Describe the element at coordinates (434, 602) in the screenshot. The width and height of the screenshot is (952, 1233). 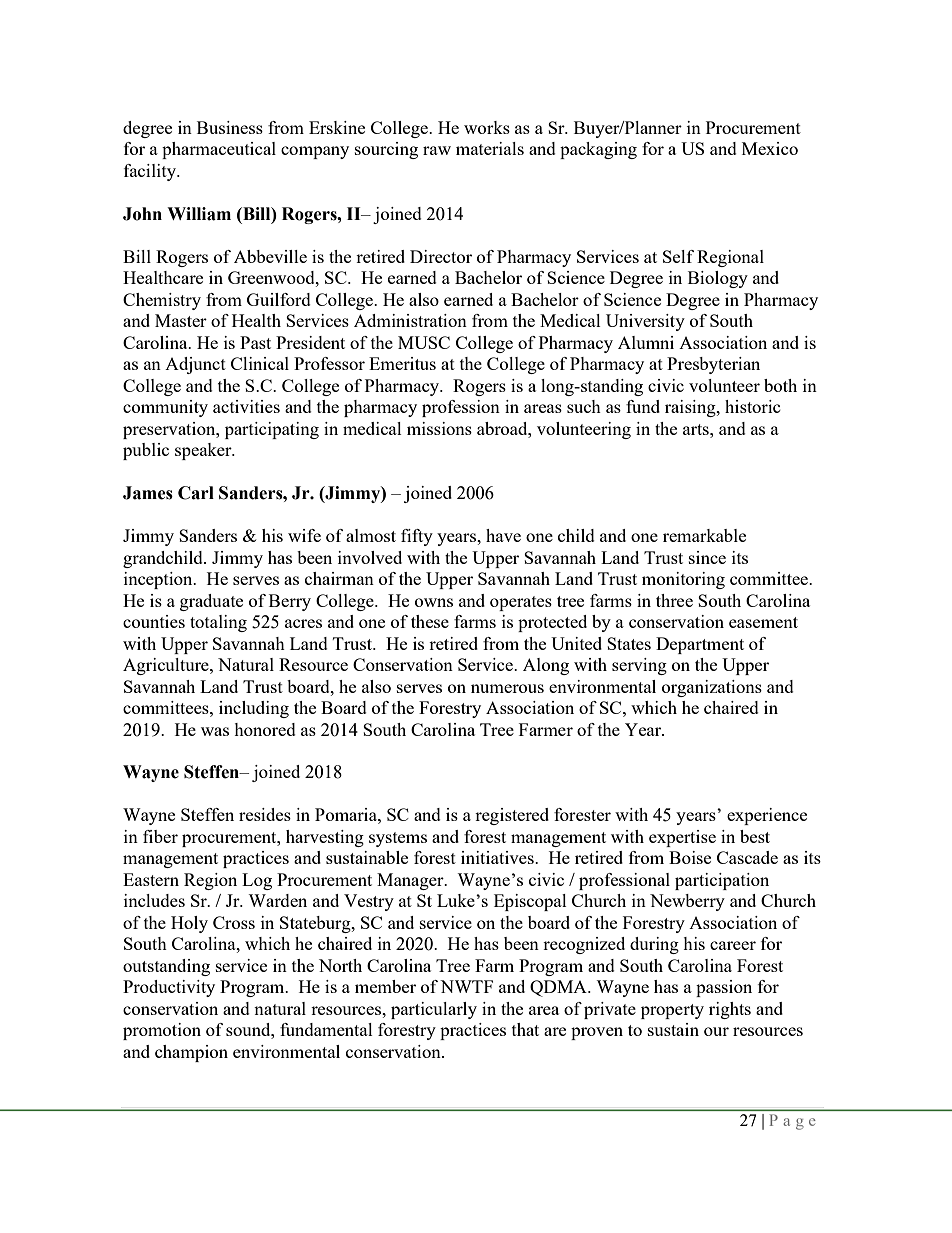
I see `owns` at that location.
